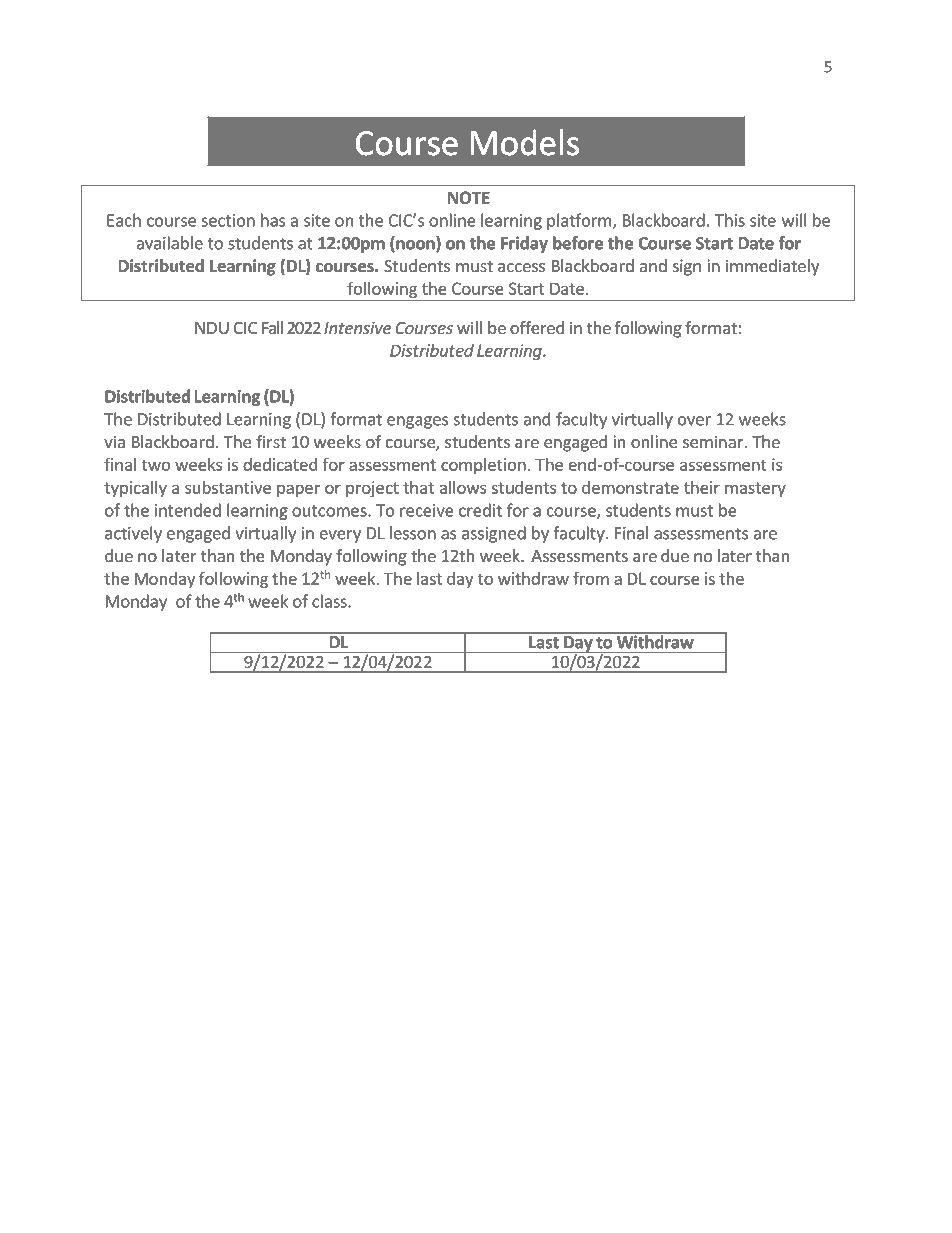  I want to click on access, so click(521, 267).
